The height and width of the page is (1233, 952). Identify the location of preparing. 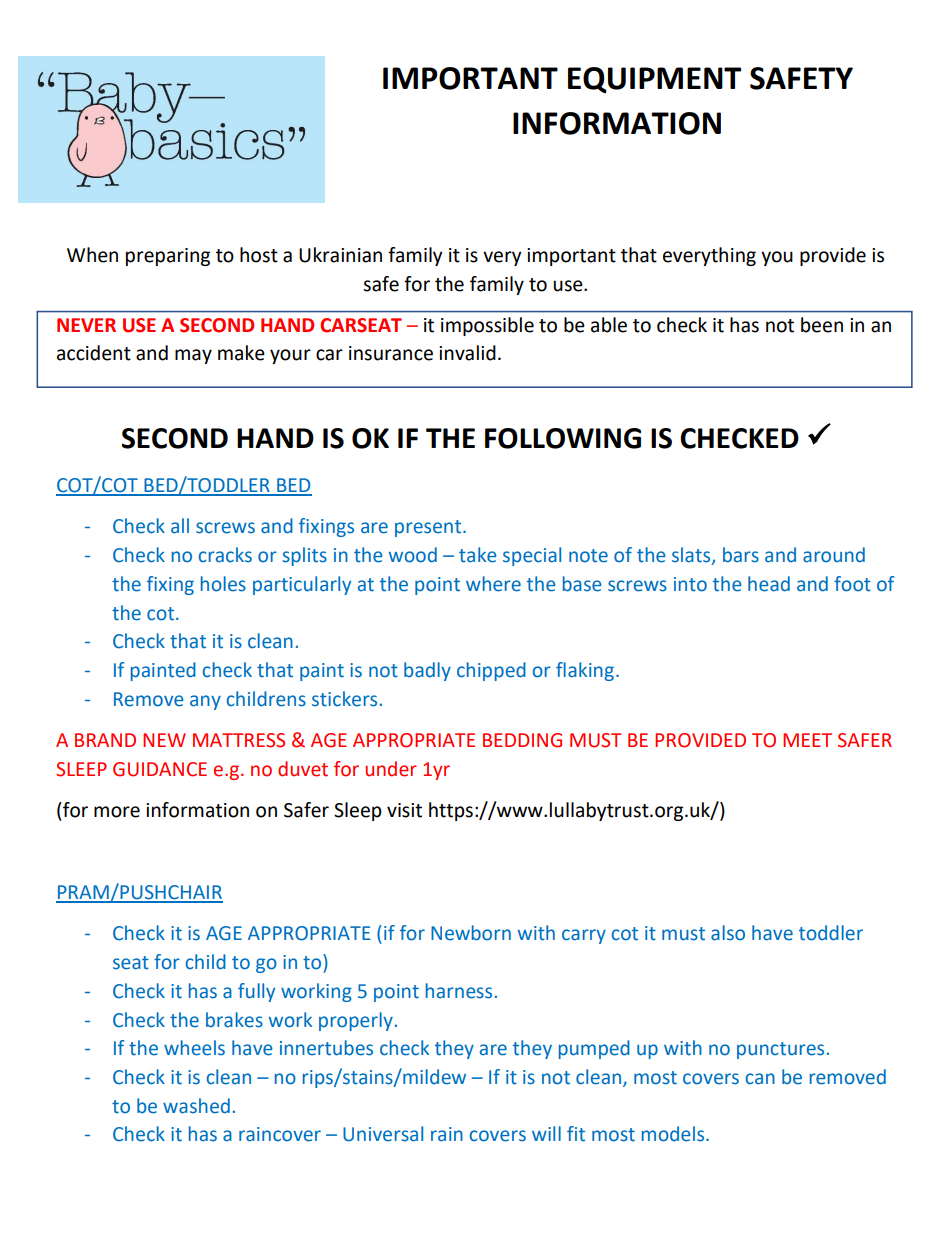
(168, 257).
